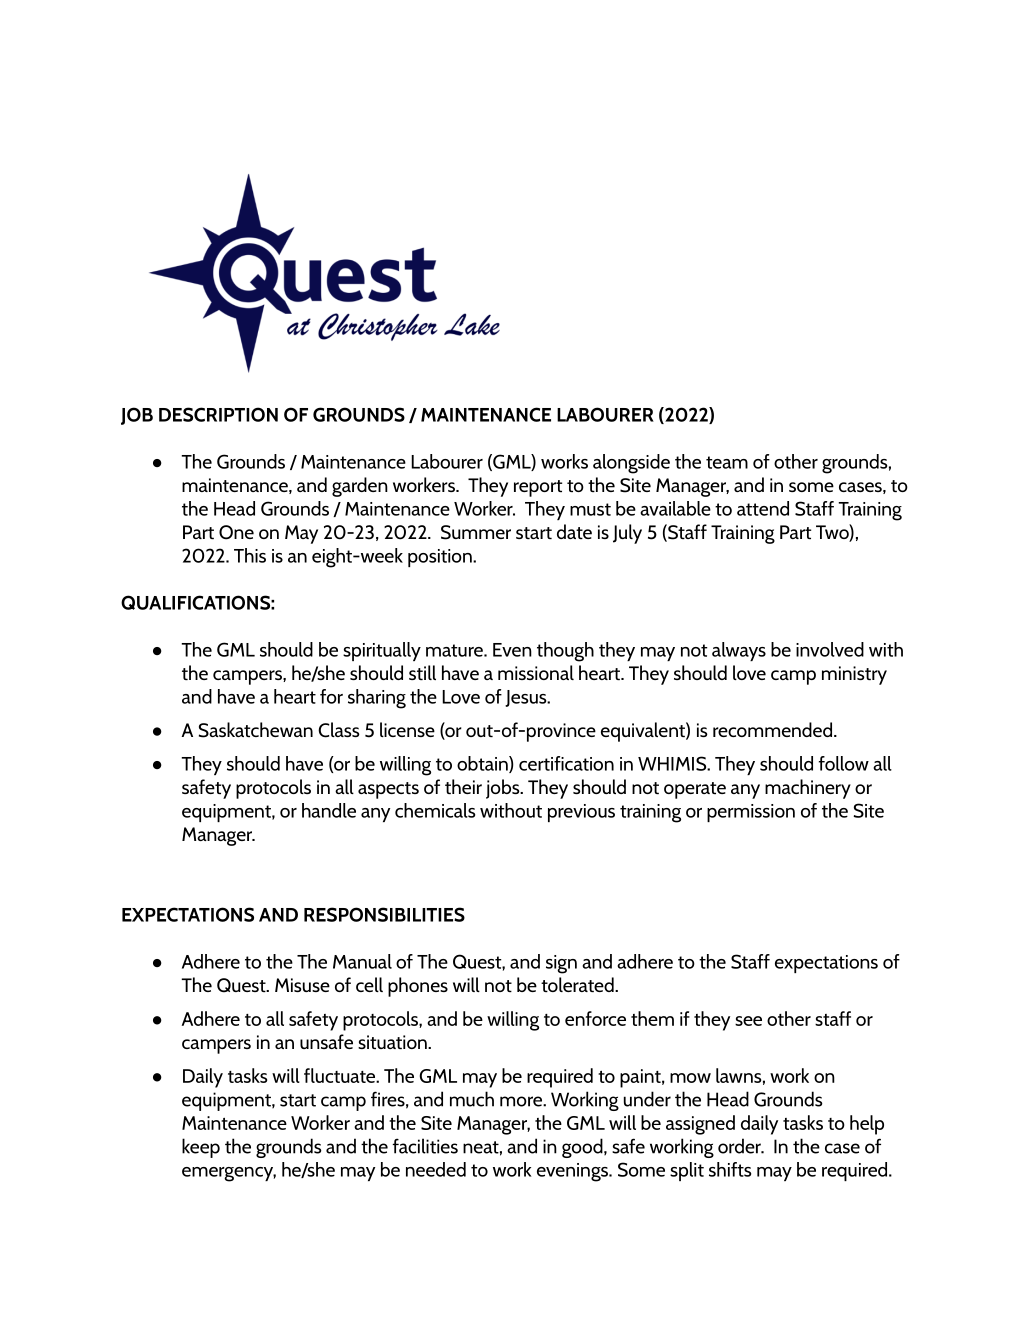 The width and height of the image is (1029, 1331). What do you see at coordinates (538, 488) in the image?
I see `report` at bounding box center [538, 488].
